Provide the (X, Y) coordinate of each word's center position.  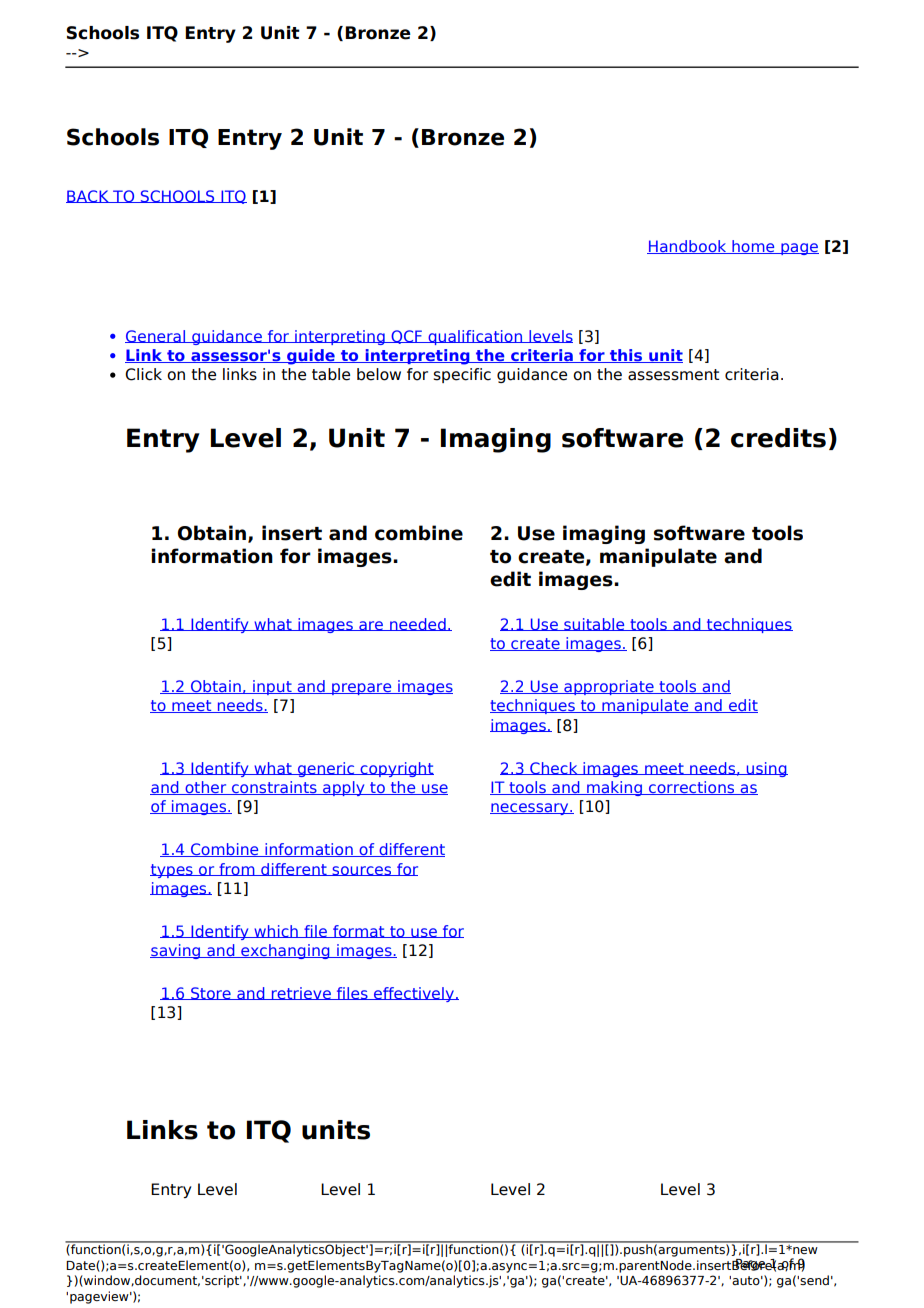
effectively (414, 994)
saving (176, 951)
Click (143, 374)
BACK (88, 196)
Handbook (688, 247)
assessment (673, 375)
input (272, 687)
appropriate (609, 687)
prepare (362, 689)
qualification (475, 337)
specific (462, 375)
